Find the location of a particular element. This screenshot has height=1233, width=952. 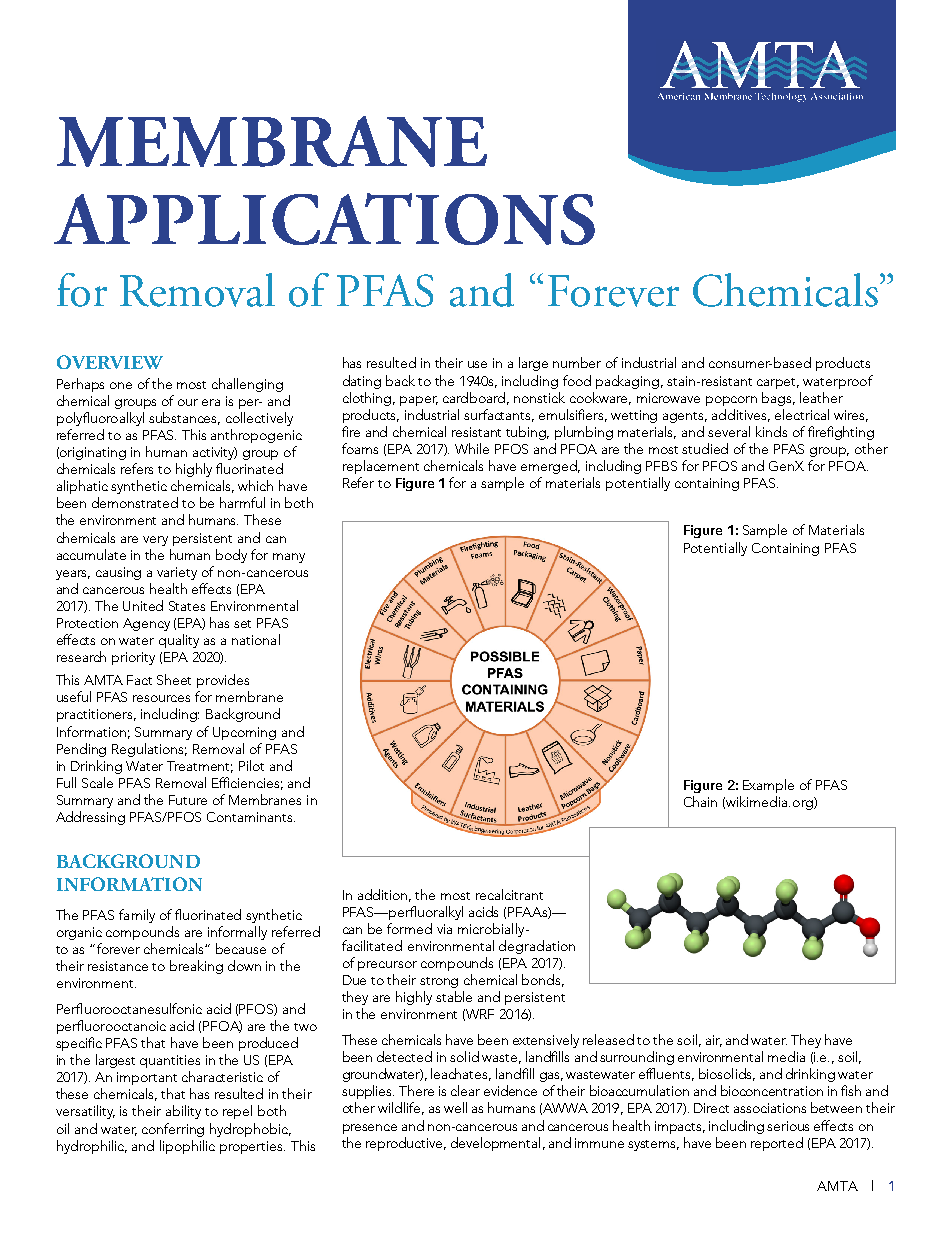

national is located at coordinates (256, 639).
